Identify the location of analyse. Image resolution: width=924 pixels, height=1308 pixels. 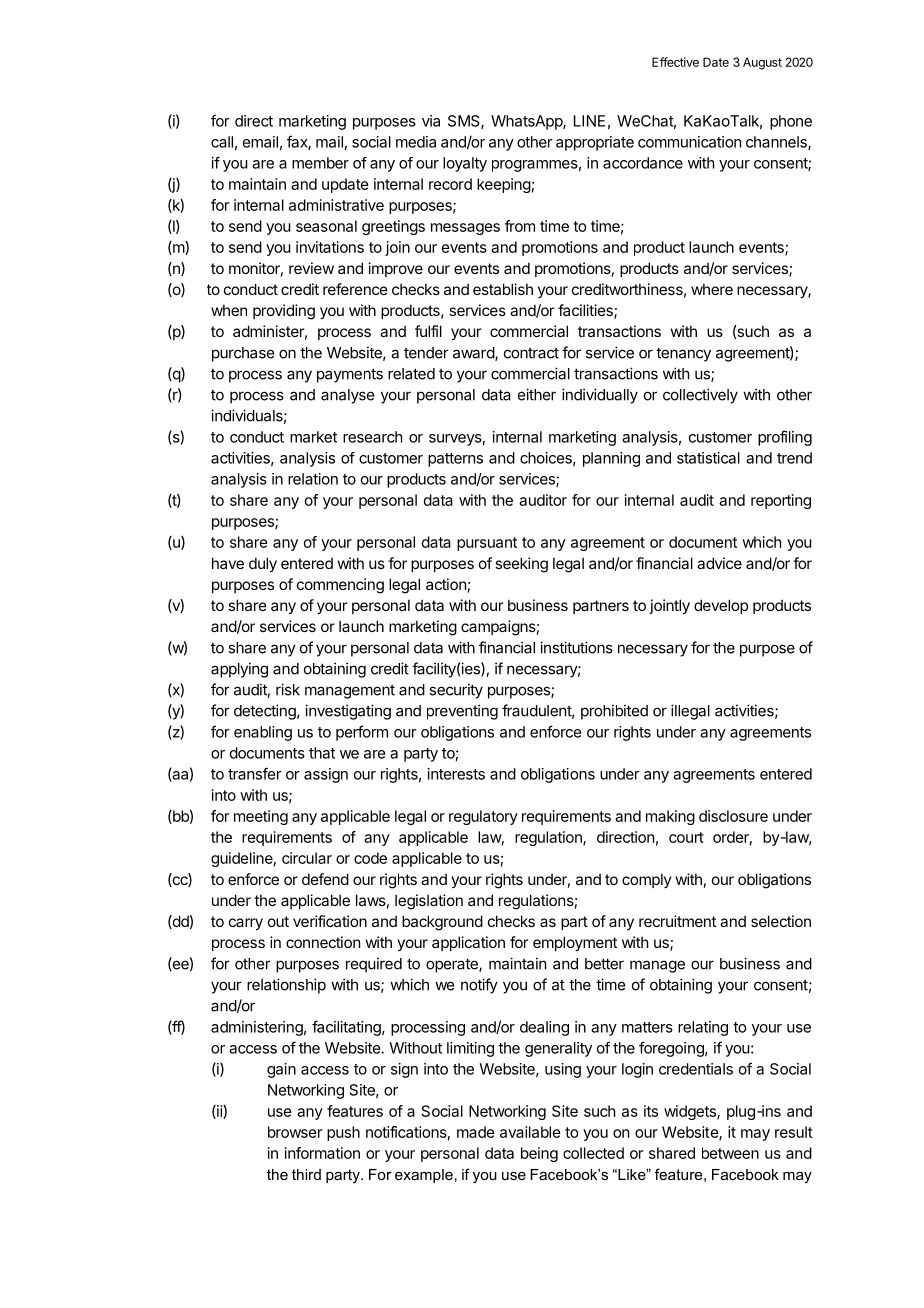
(347, 396).
